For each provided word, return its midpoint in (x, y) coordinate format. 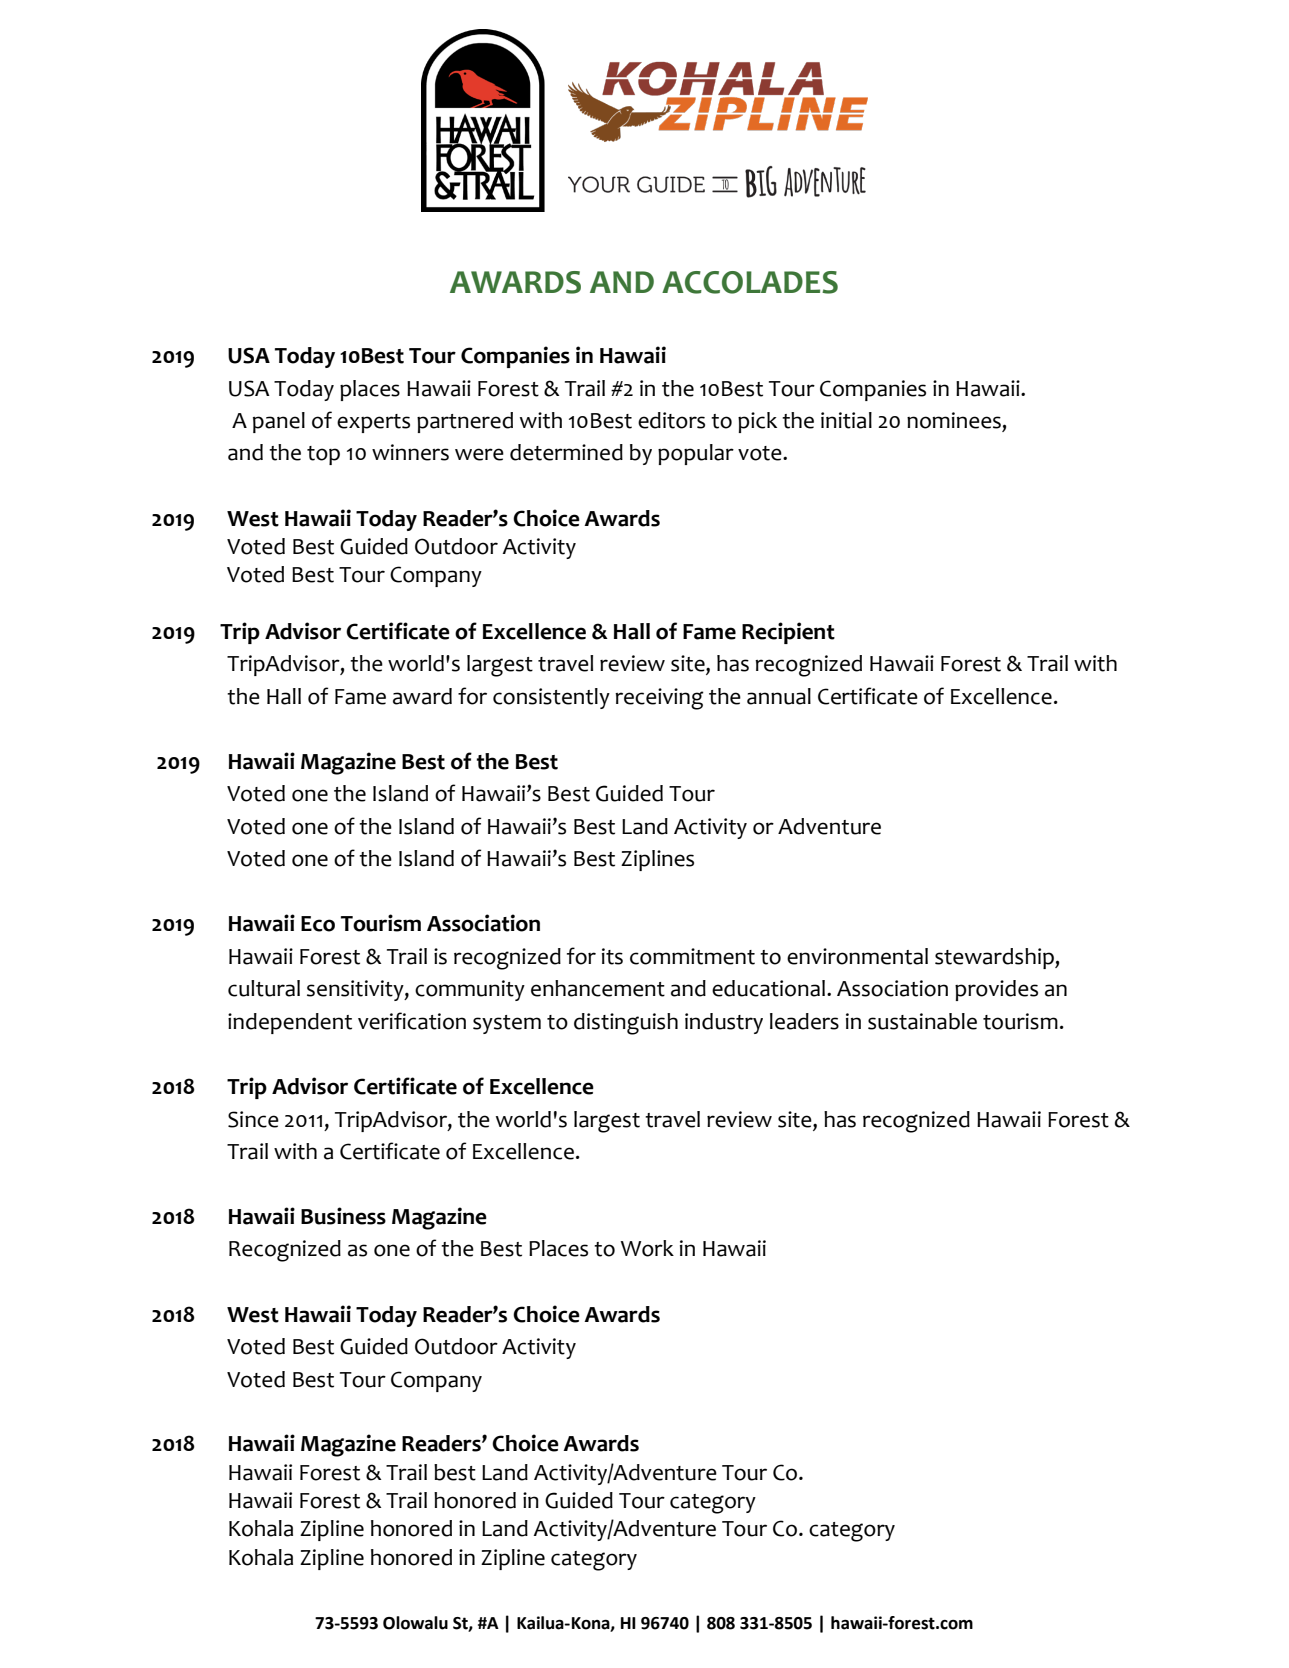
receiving (659, 699)
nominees (954, 420)
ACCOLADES (750, 282)
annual (779, 696)
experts (373, 423)
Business (343, 1216)
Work (647, 1248)
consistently (551, 698)
